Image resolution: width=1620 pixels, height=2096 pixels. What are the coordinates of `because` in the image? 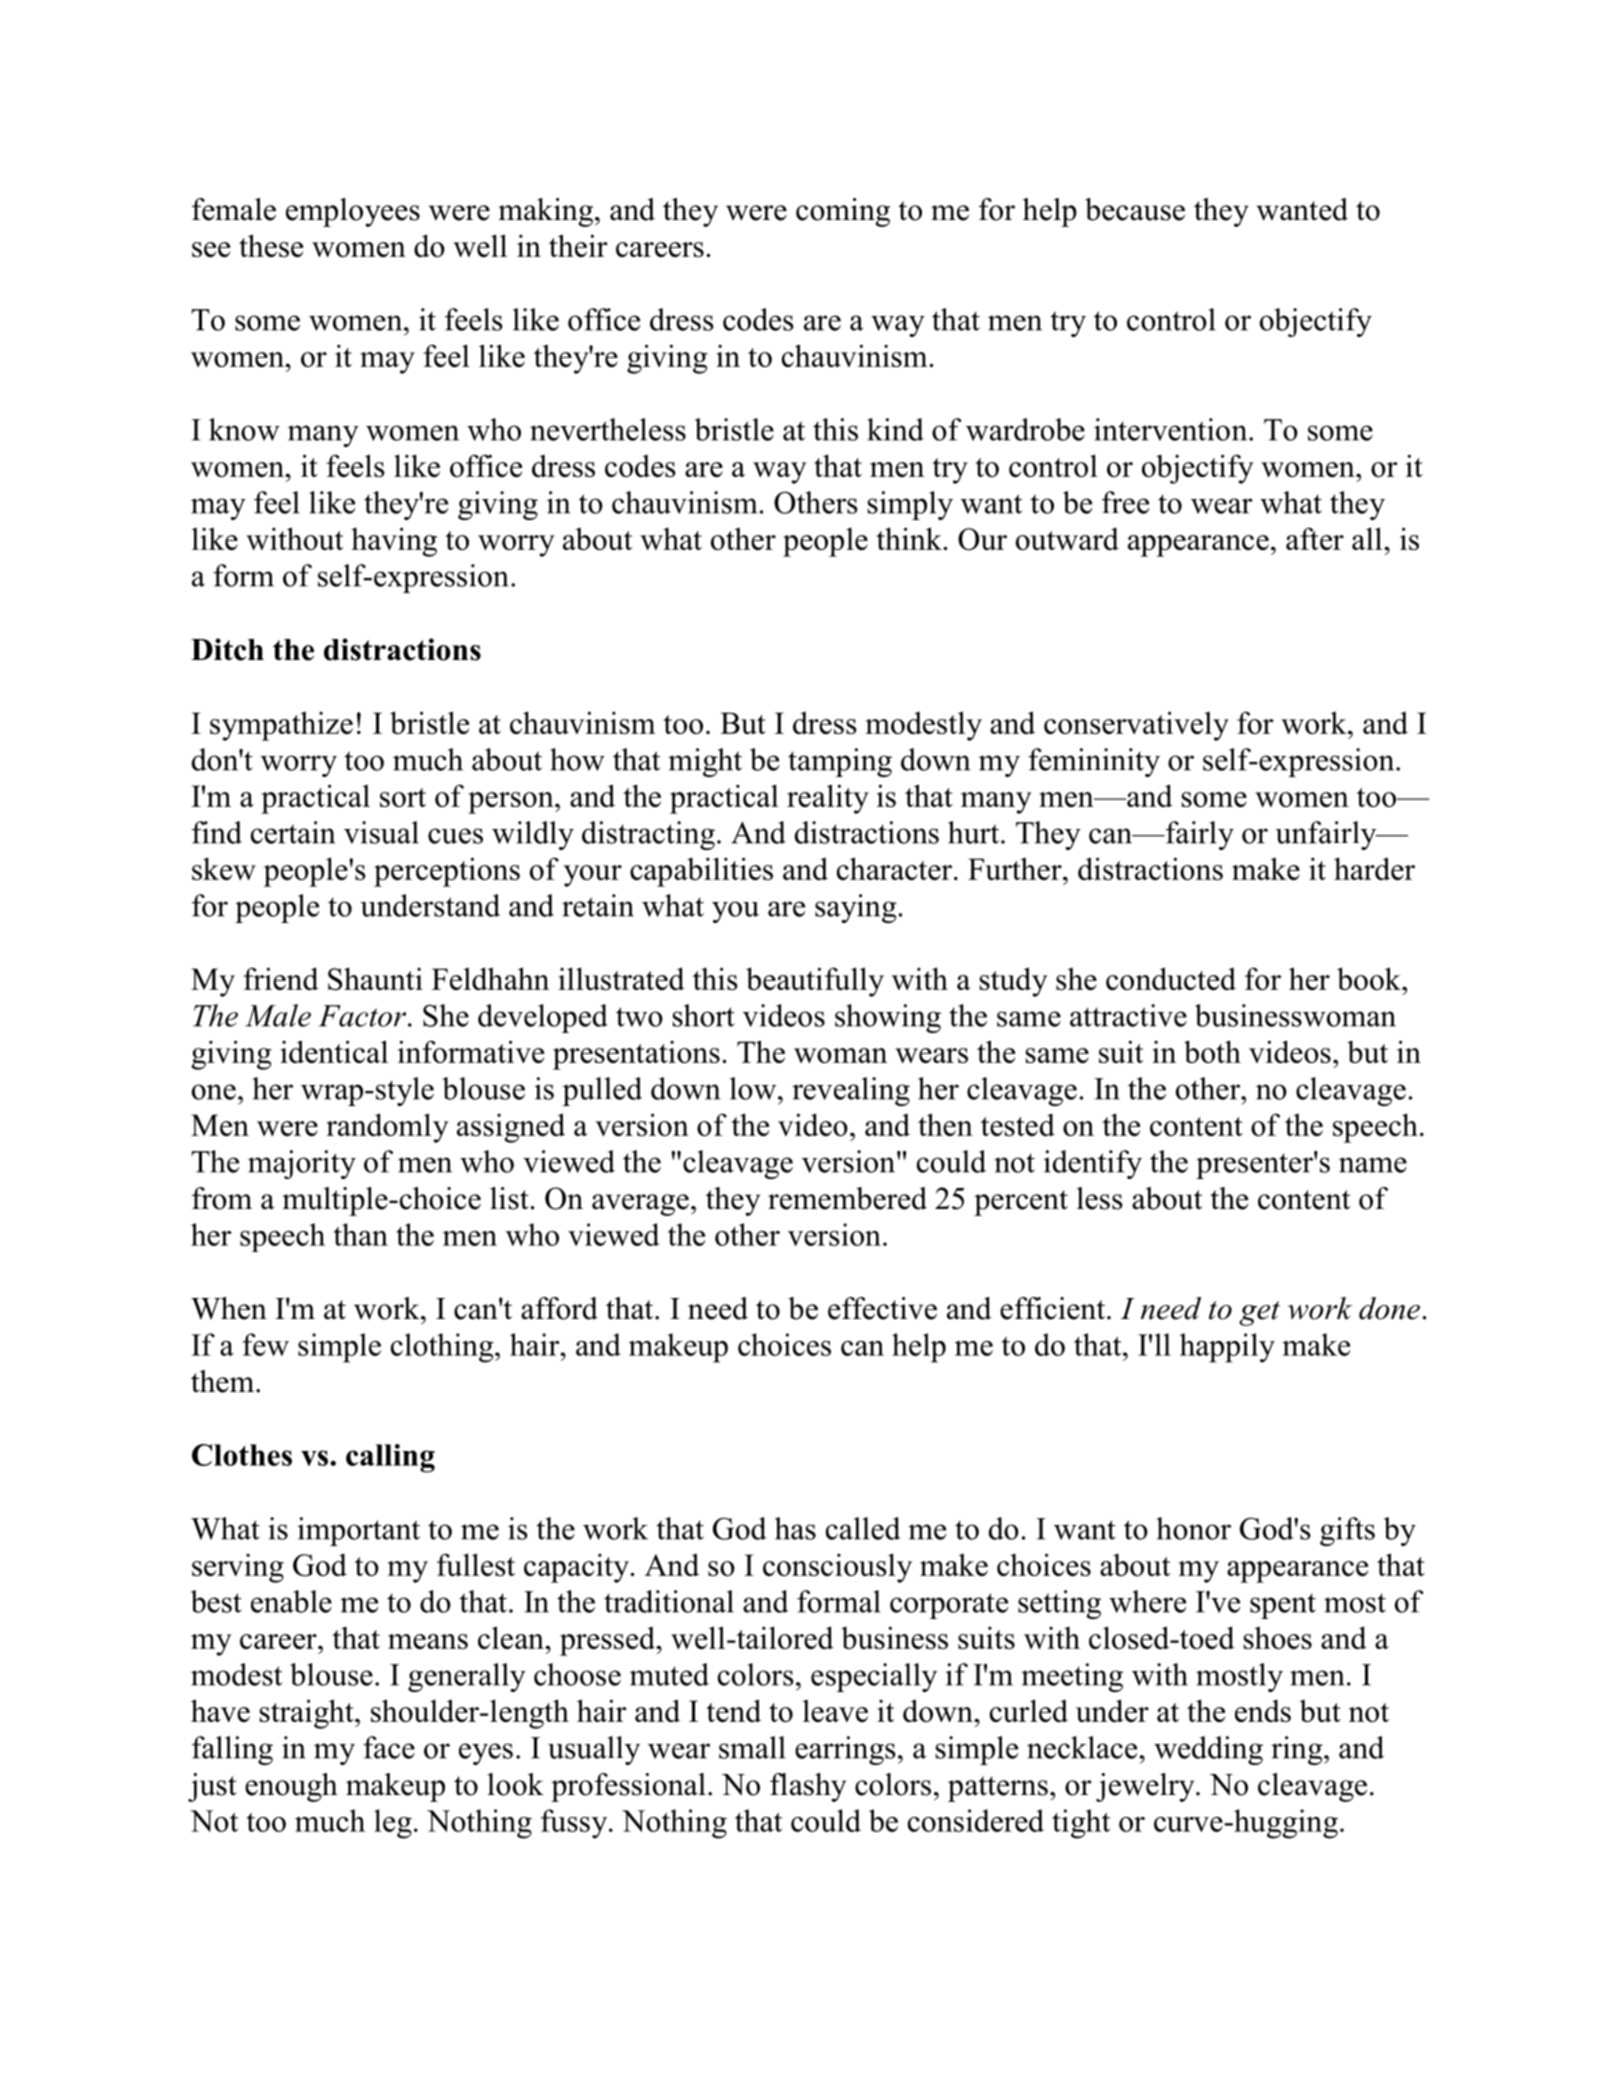 It's located at (1135, 209).
